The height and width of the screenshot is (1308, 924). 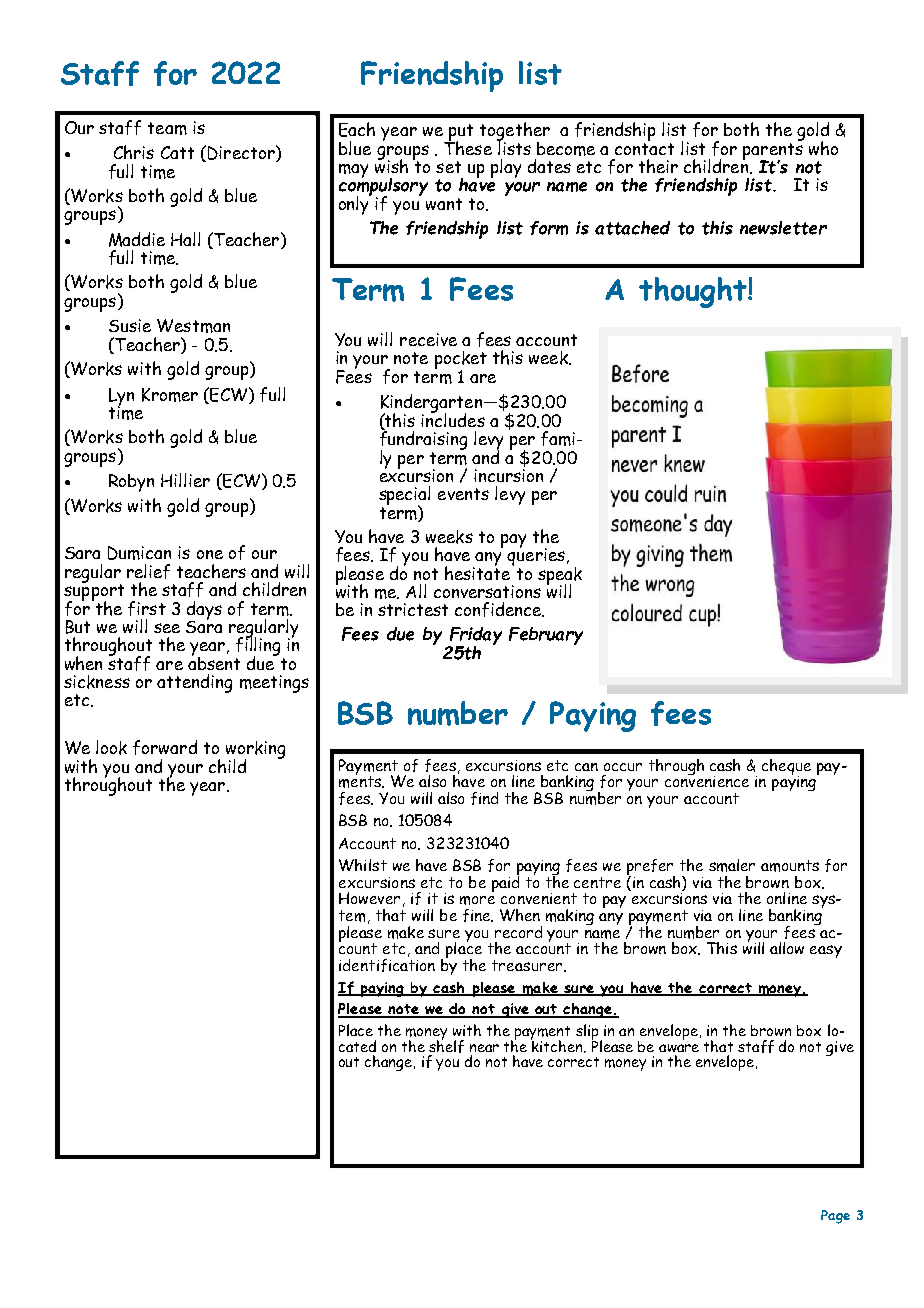 What do you see at coordinates (773, 151) in the screenshot?
I see `parents` at bounding box center [773, 151].
